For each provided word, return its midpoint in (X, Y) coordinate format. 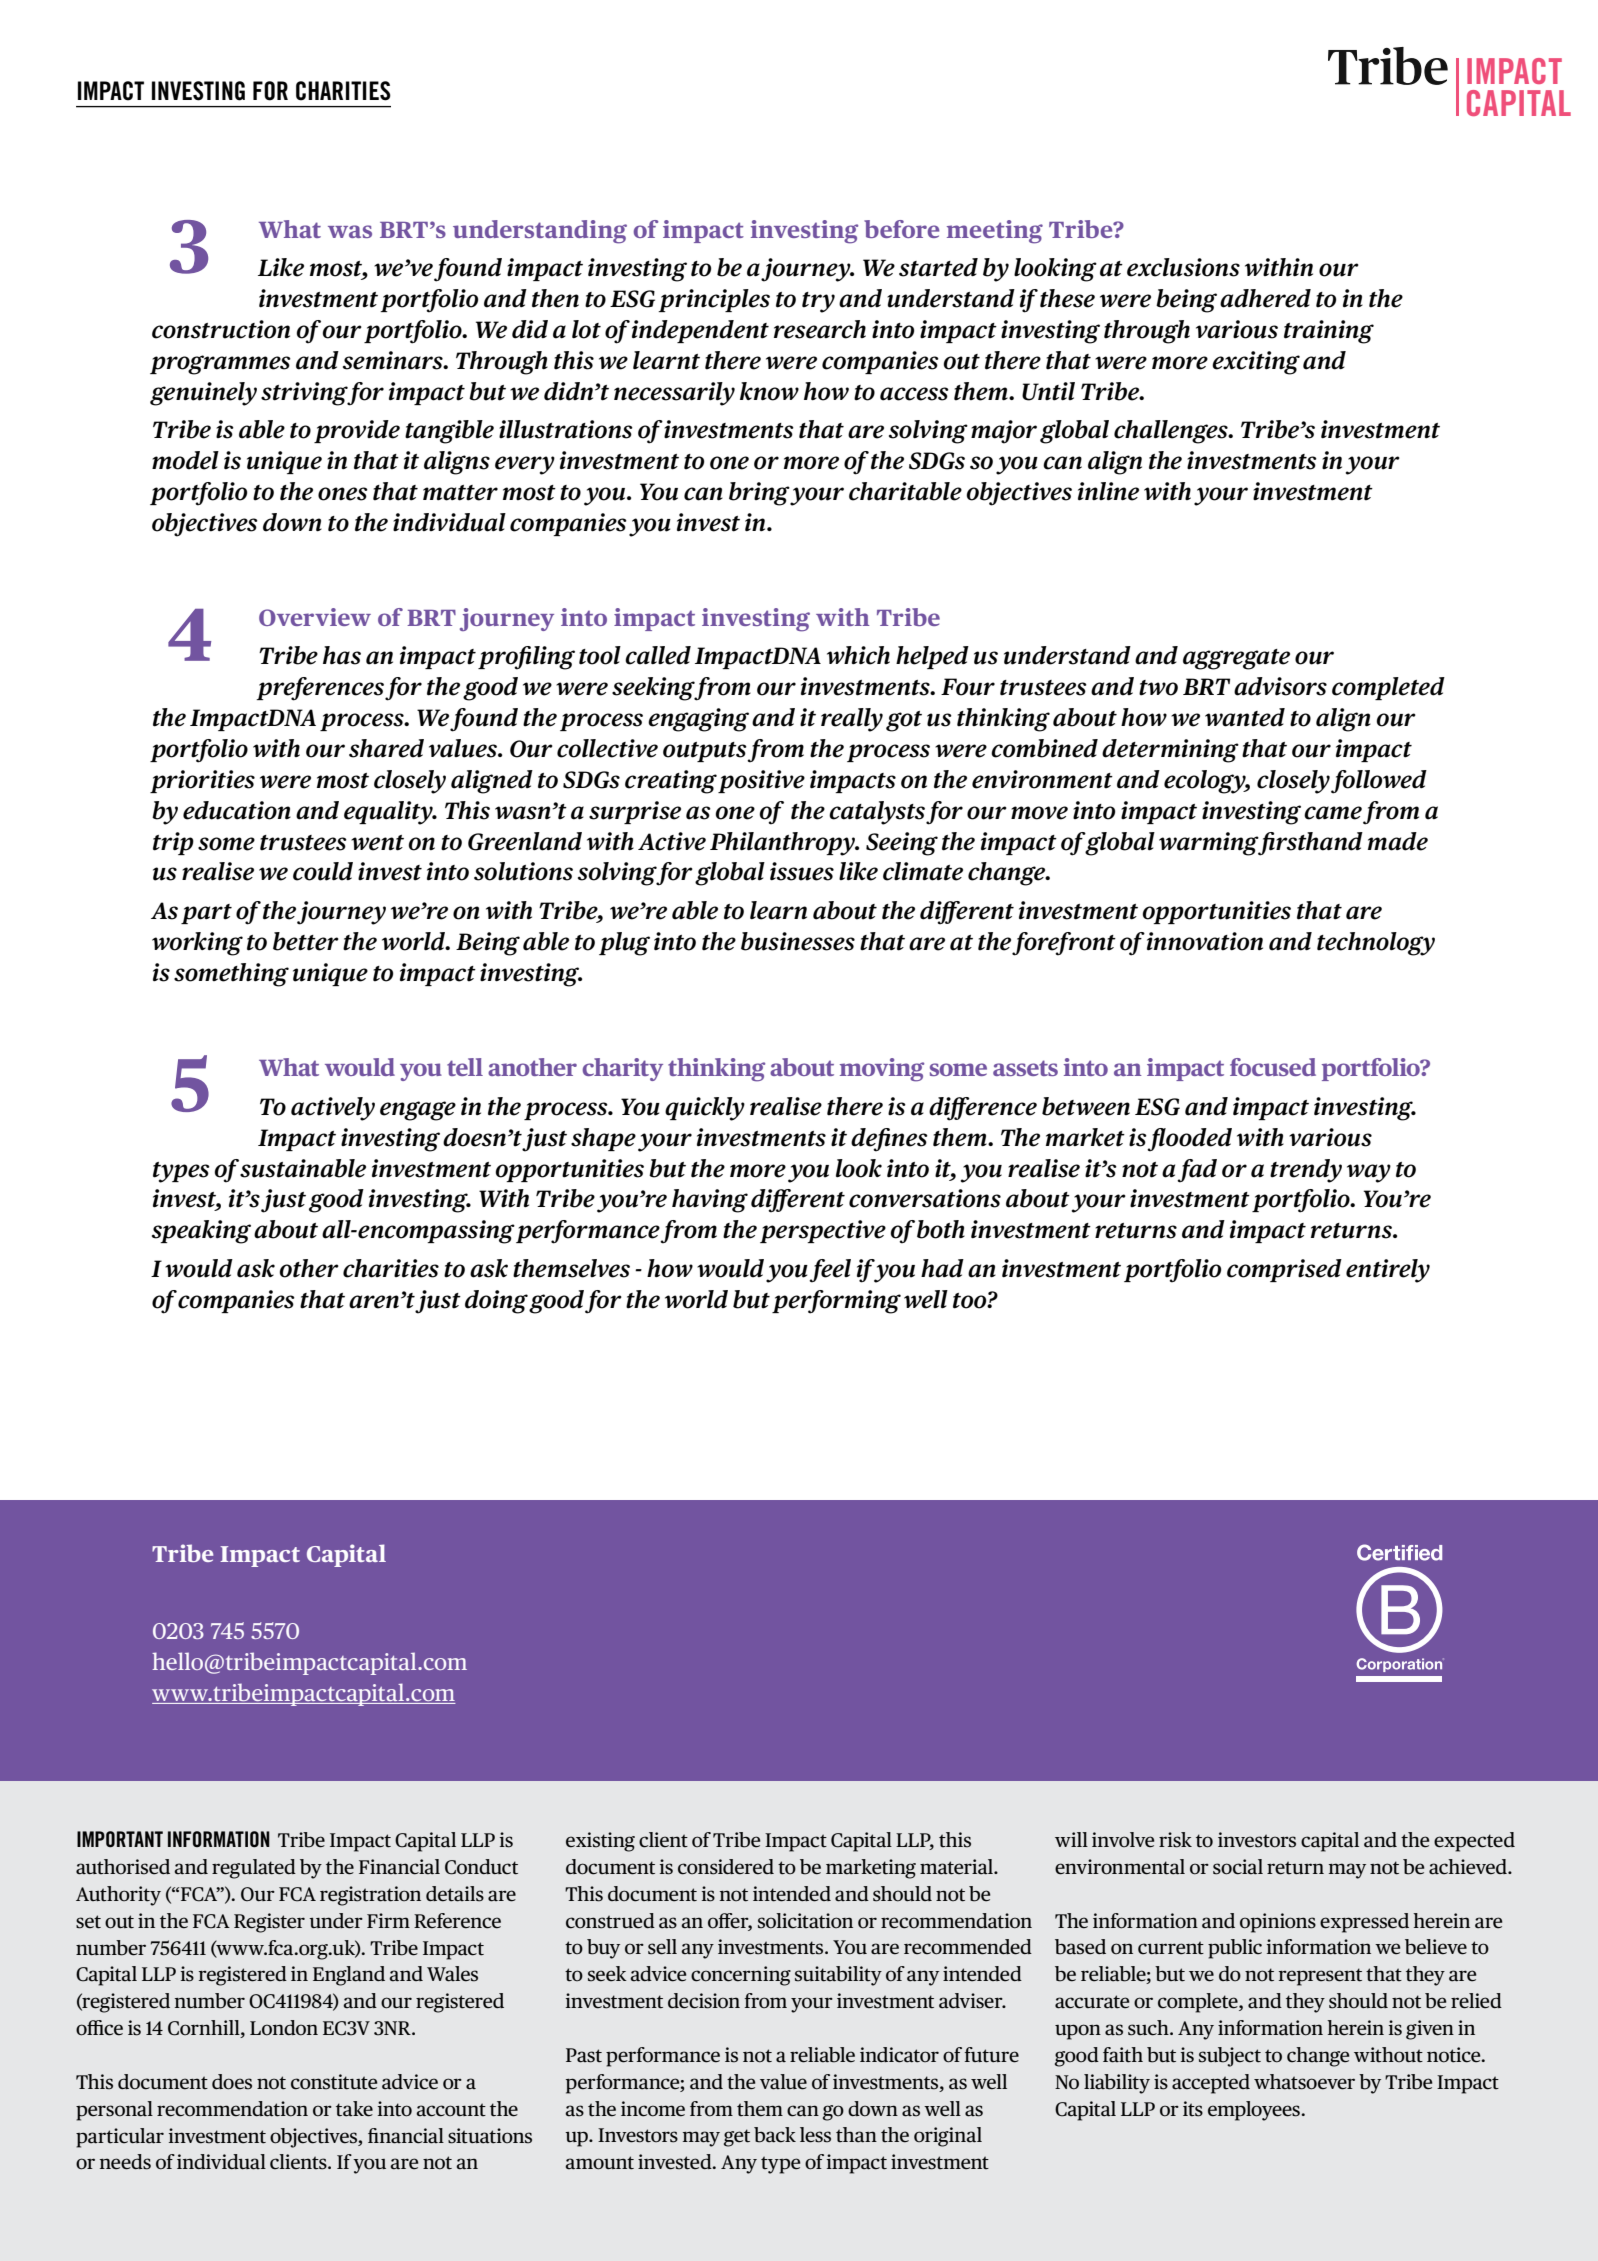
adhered (1265, 298)
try (818, 302)
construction (221, 329)
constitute (334, 2082)
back (775, 2135)
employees (1255, 2111)
